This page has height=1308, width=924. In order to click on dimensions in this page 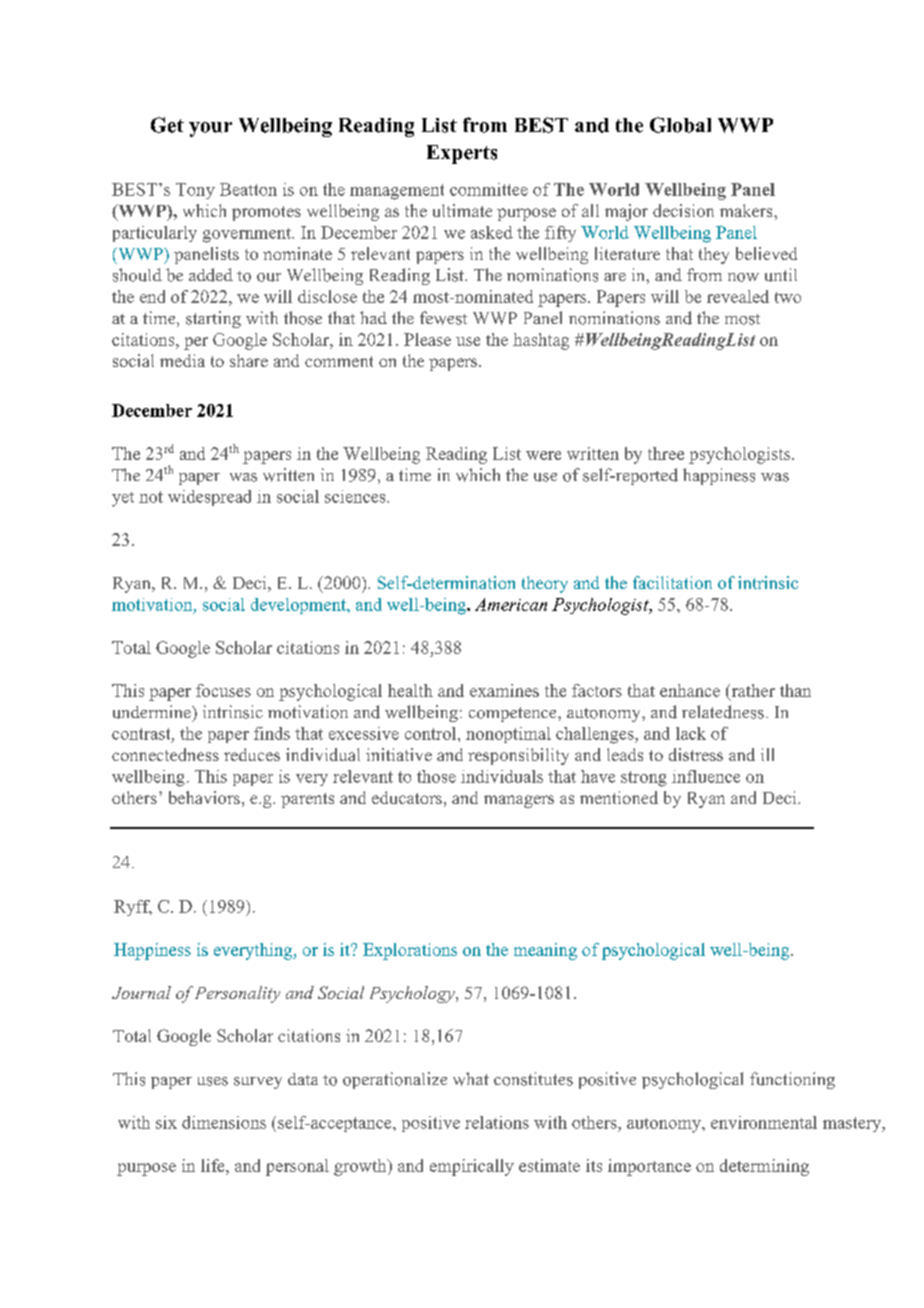, I will do `click(224, 1122)`.
